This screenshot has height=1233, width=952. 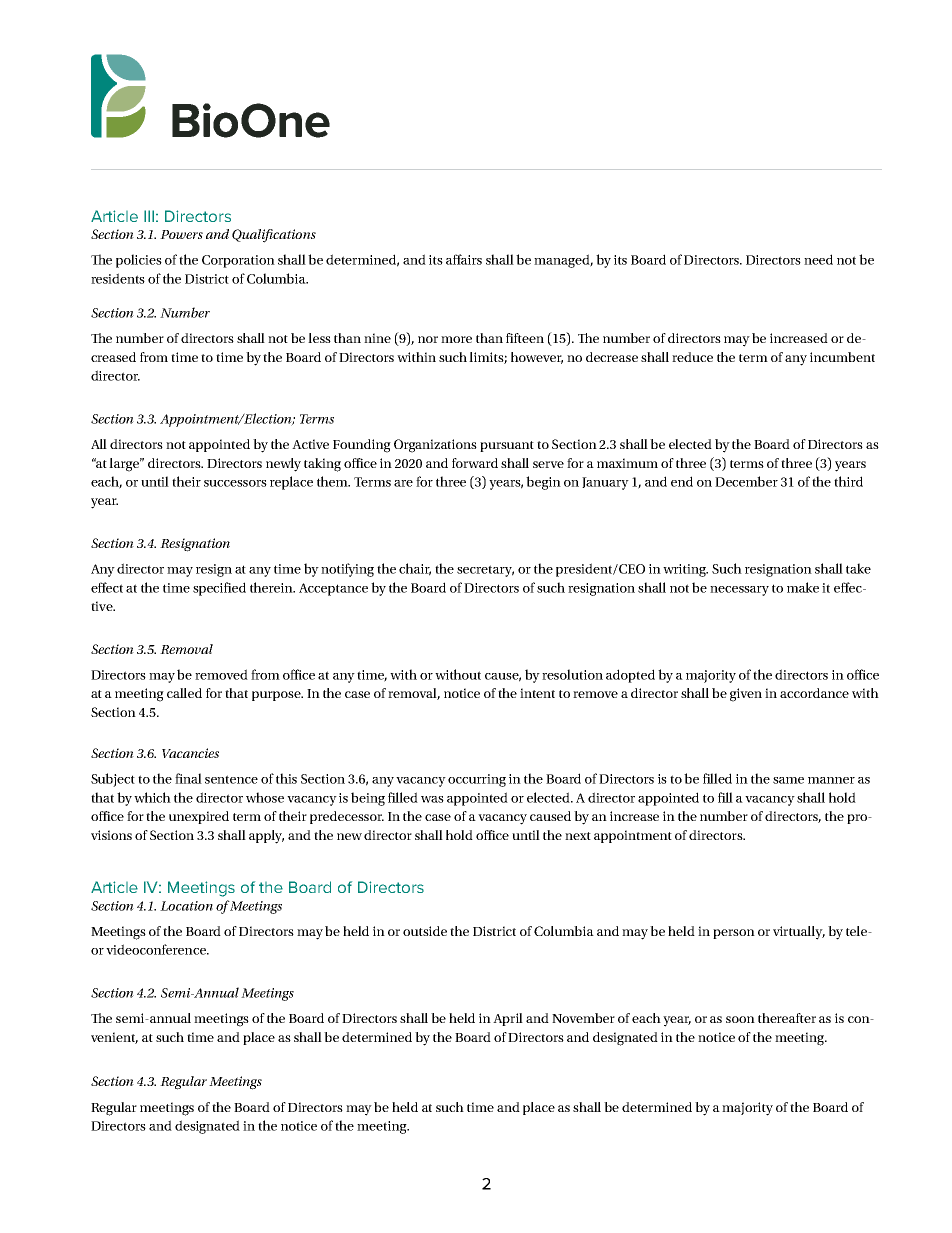 I want to click on April, so click(x=508, y=1019).
